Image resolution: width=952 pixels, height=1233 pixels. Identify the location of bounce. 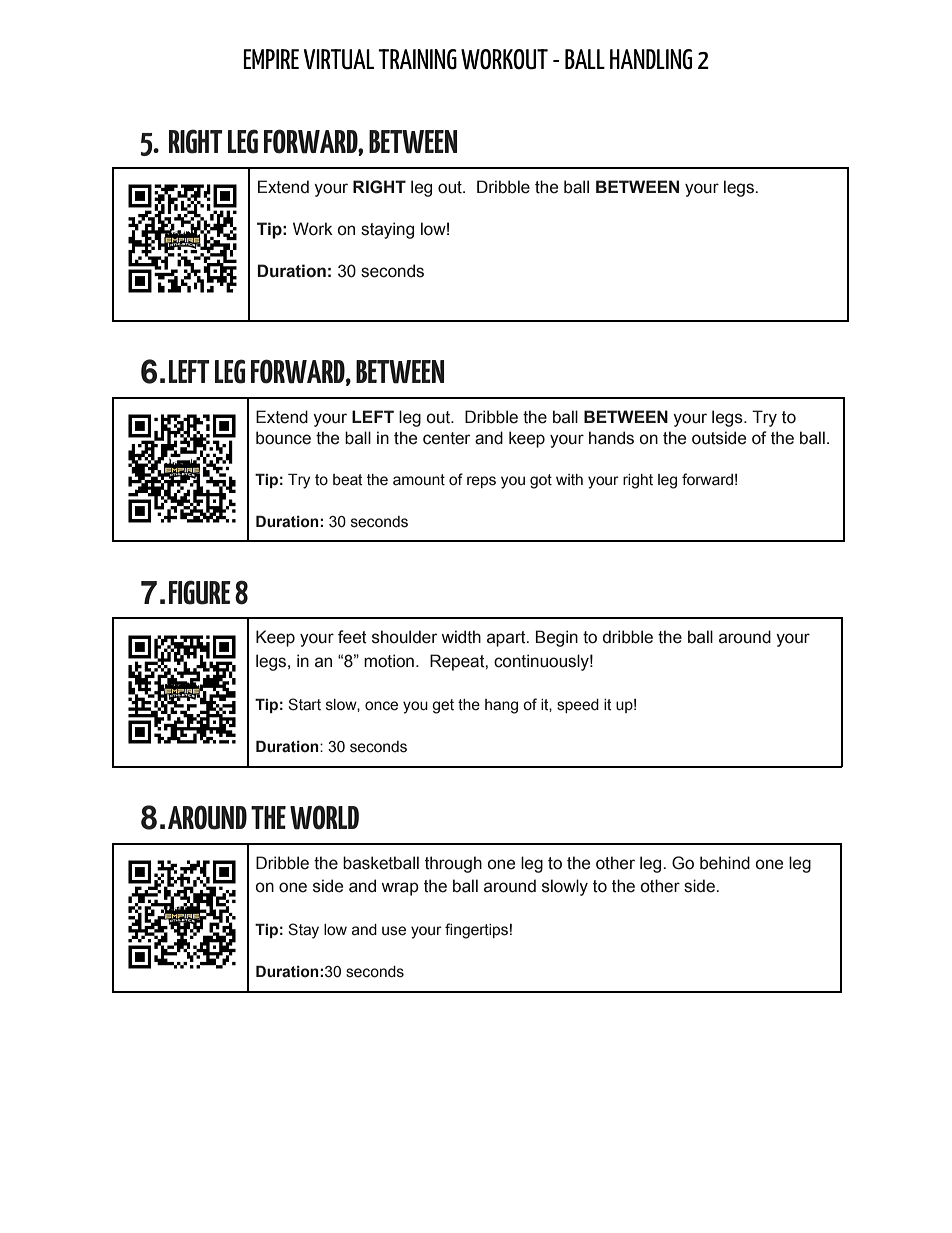
(283, 438).
